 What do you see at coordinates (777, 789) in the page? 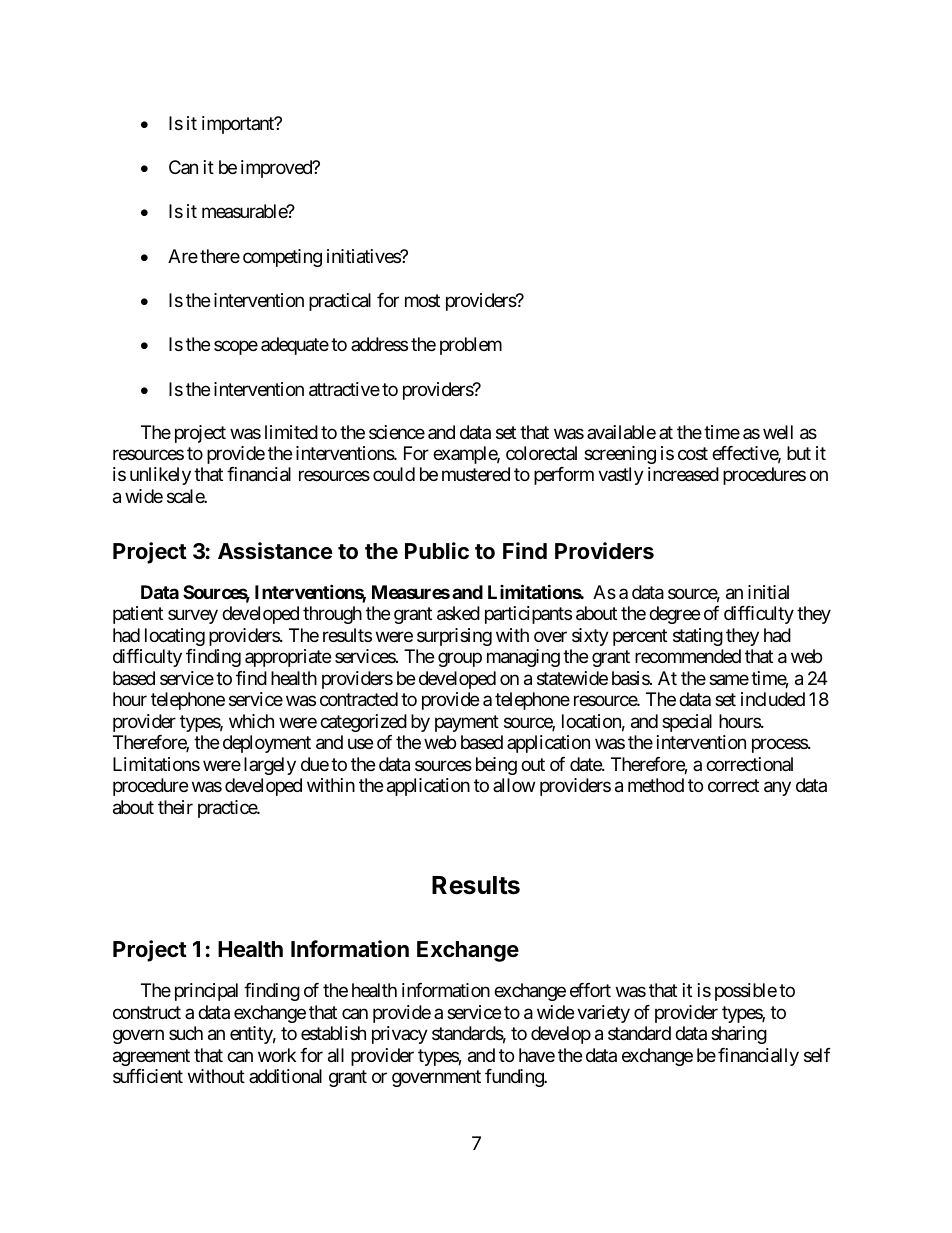
I see `any` at bounding box center [777, 789].
